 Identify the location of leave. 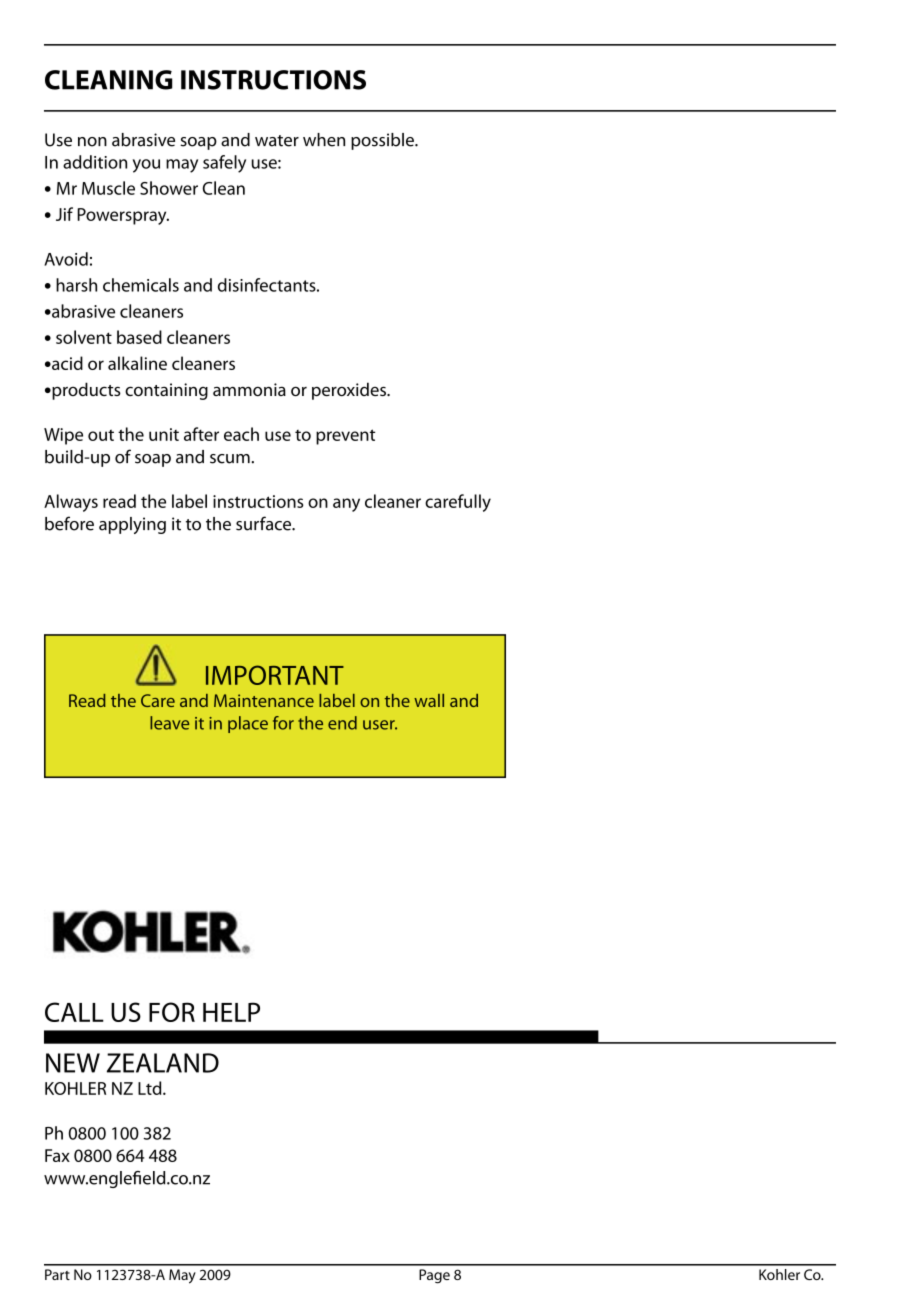
(169, 723).
